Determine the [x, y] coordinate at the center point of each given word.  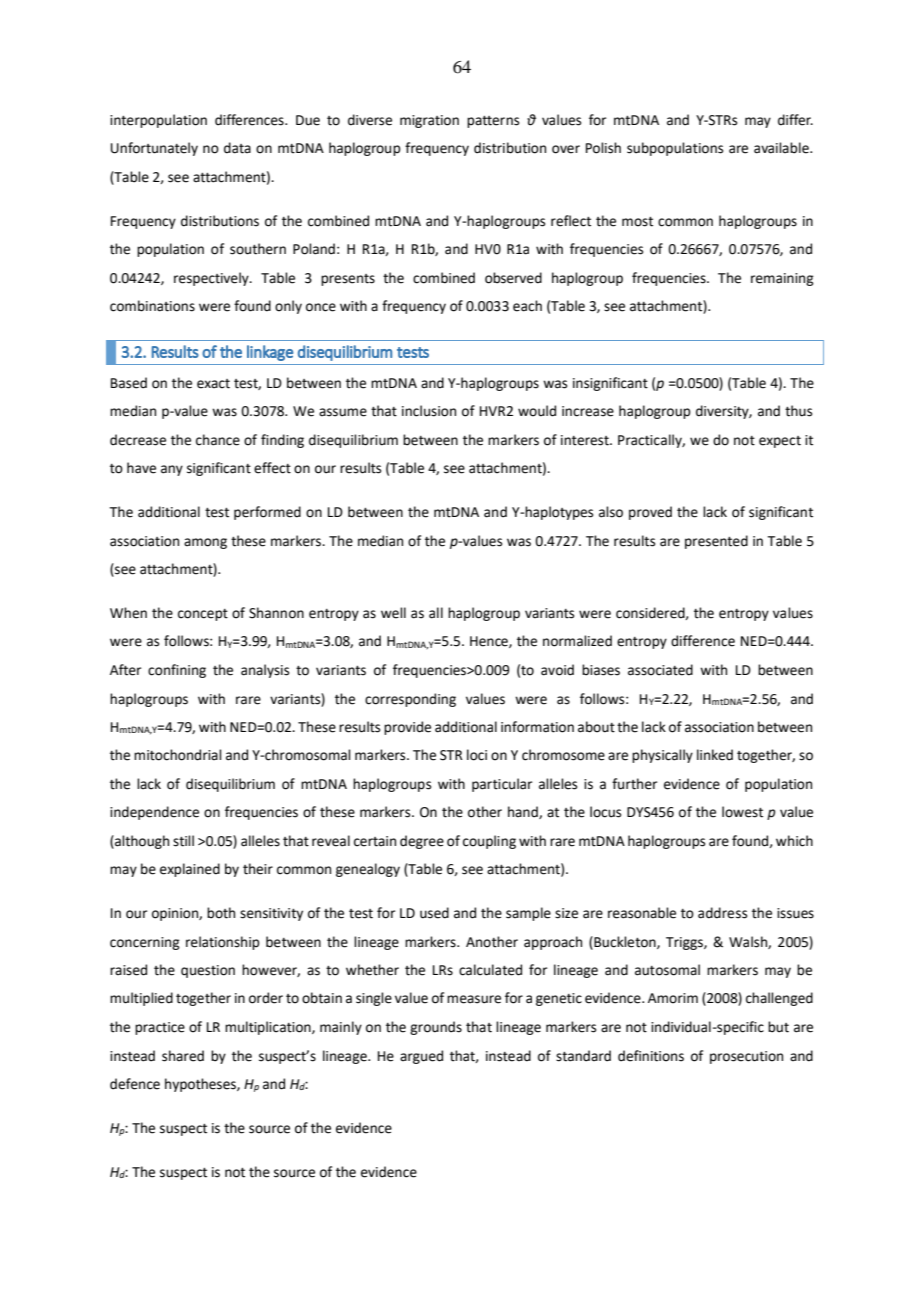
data [237, 148]
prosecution [746, 1057]
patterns [493, 122]
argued [421, 1057]
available [782, 148]
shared [183, 1056]
